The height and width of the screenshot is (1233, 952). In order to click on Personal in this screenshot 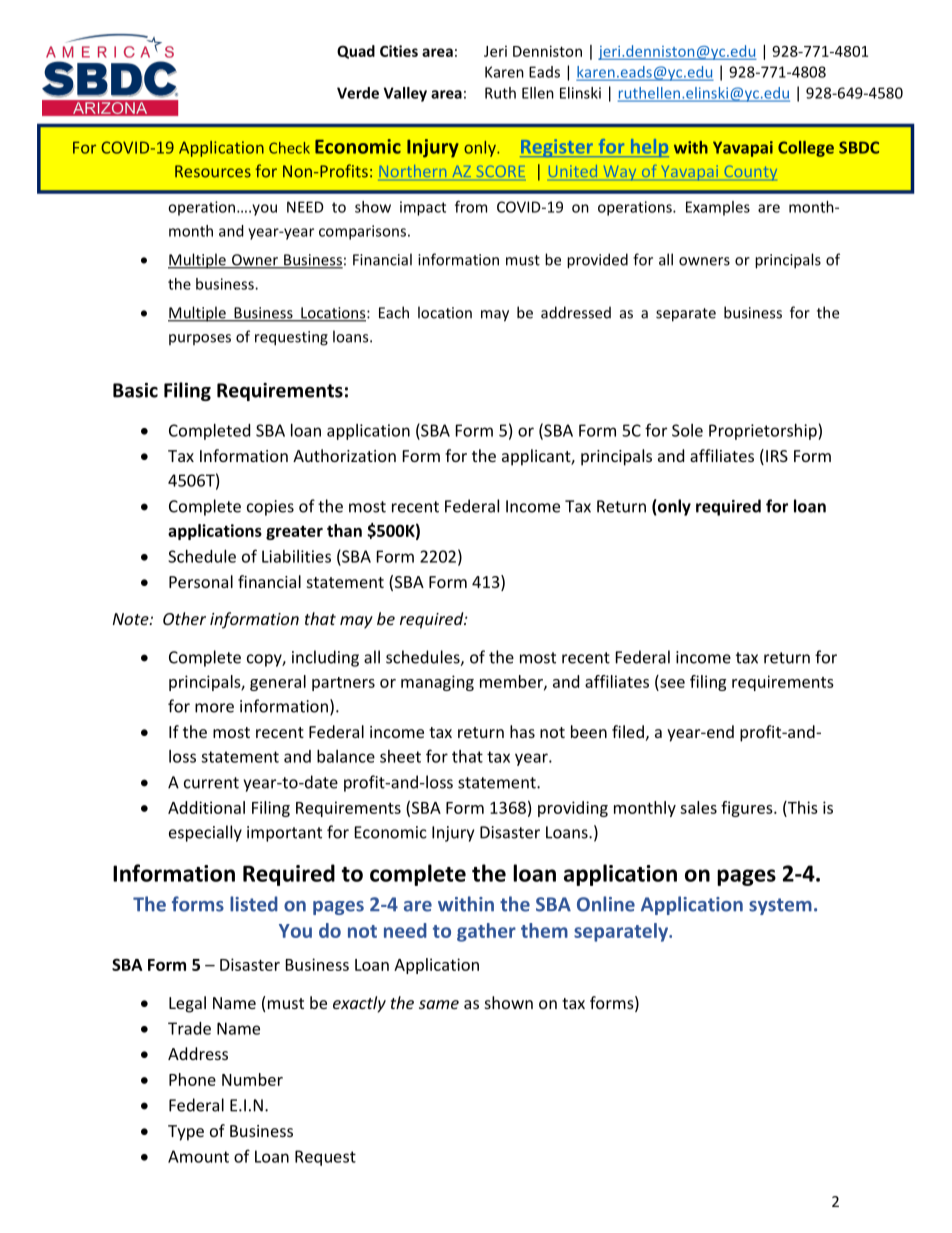, I will do `click(201, 581)`.
